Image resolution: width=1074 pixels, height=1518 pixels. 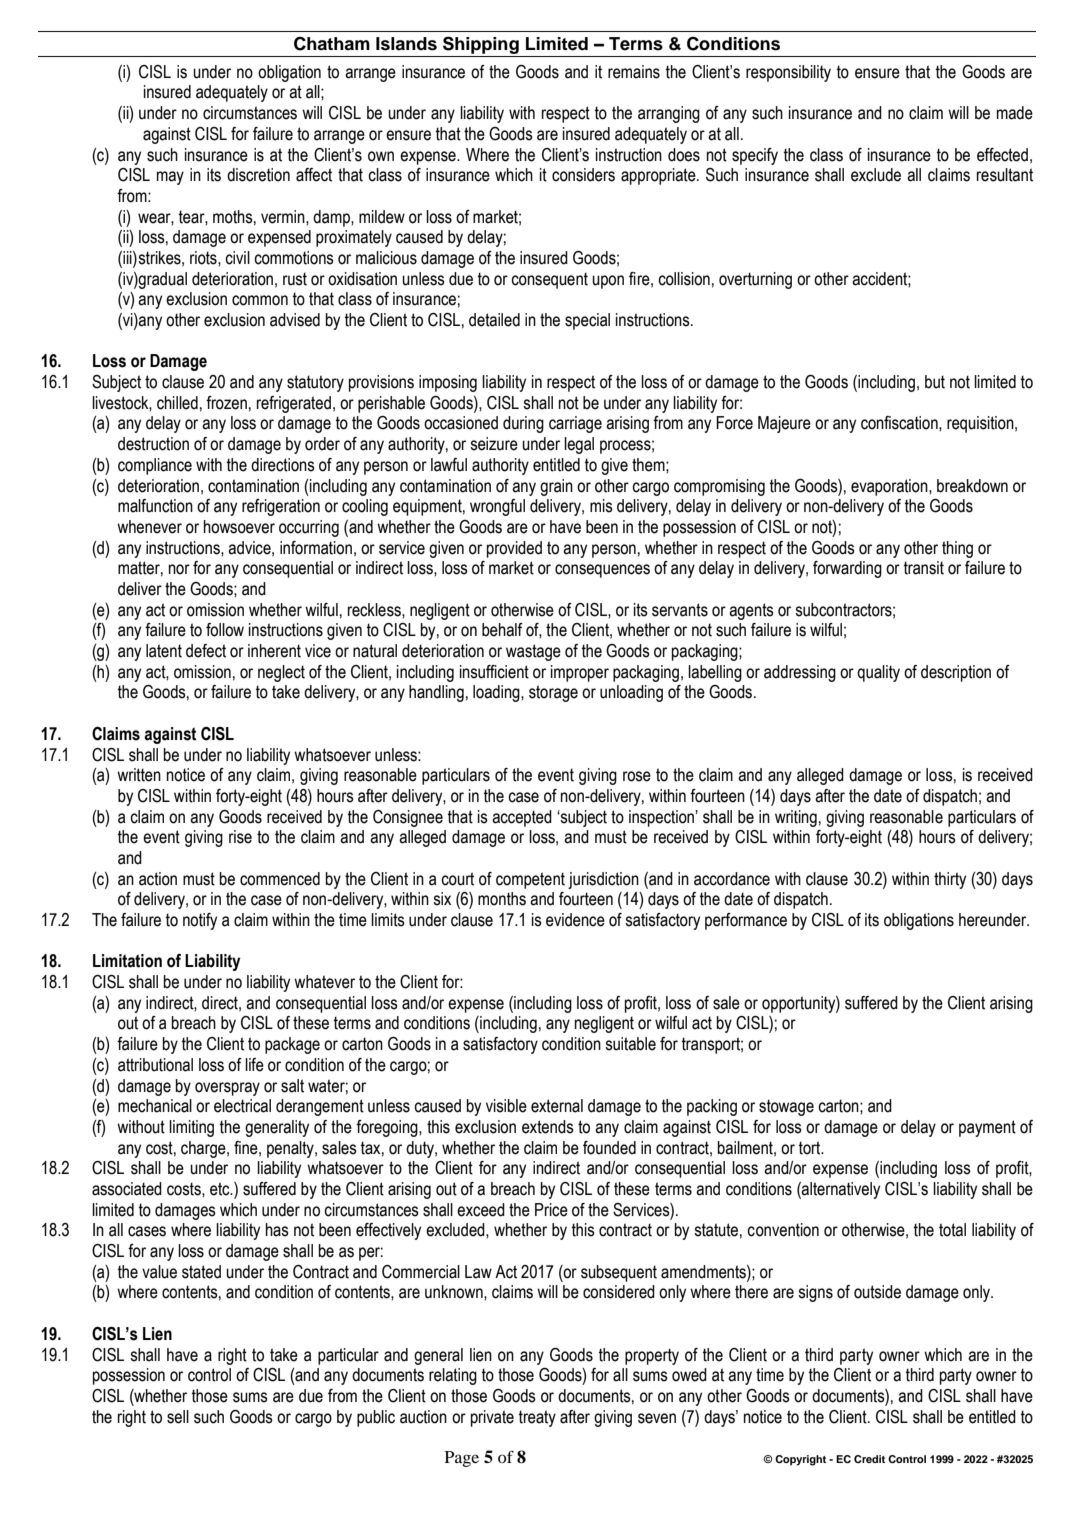 I want to click on treaty, so click(x=537, y=1418).
